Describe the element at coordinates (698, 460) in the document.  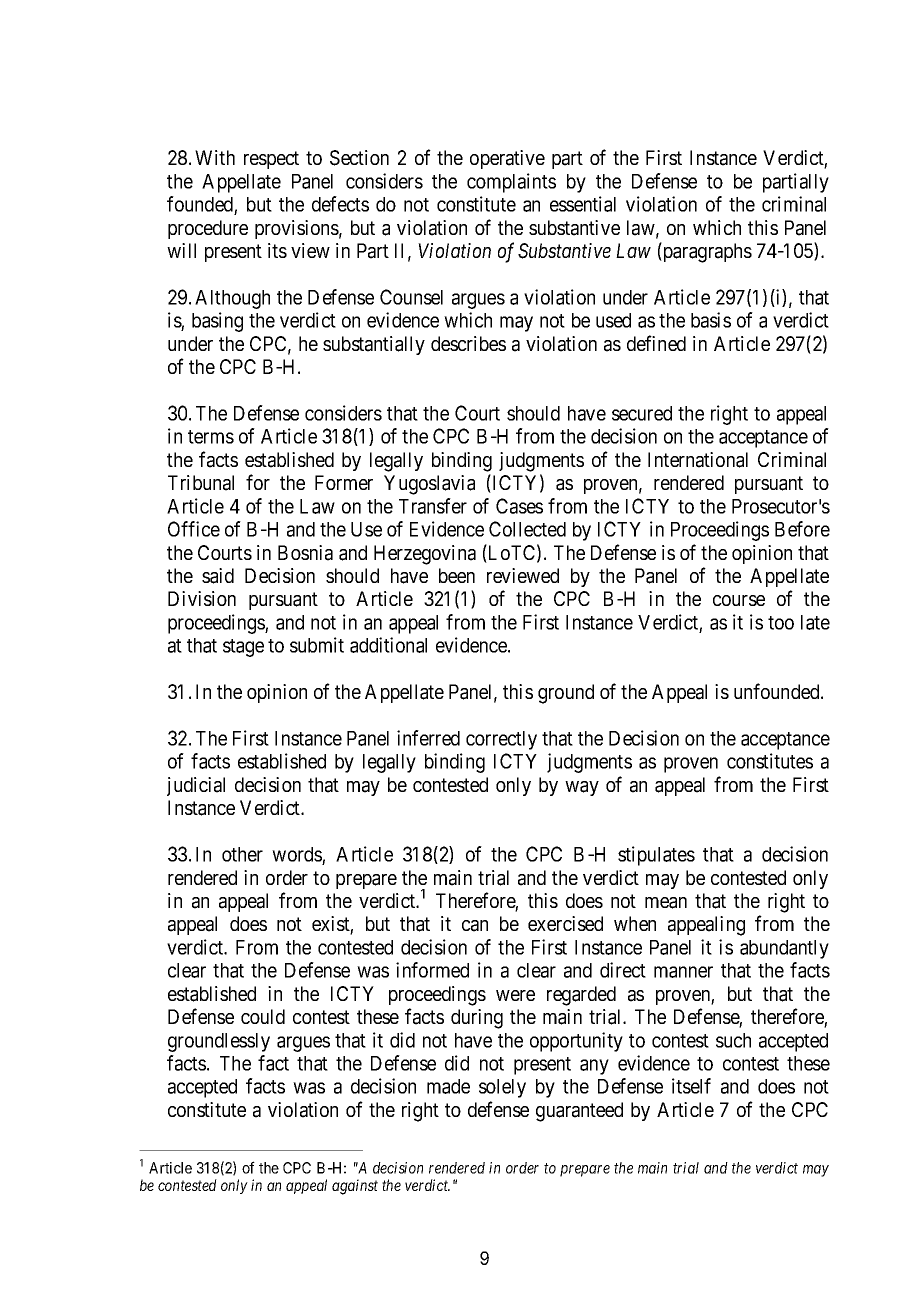
I see `International` at that location.
